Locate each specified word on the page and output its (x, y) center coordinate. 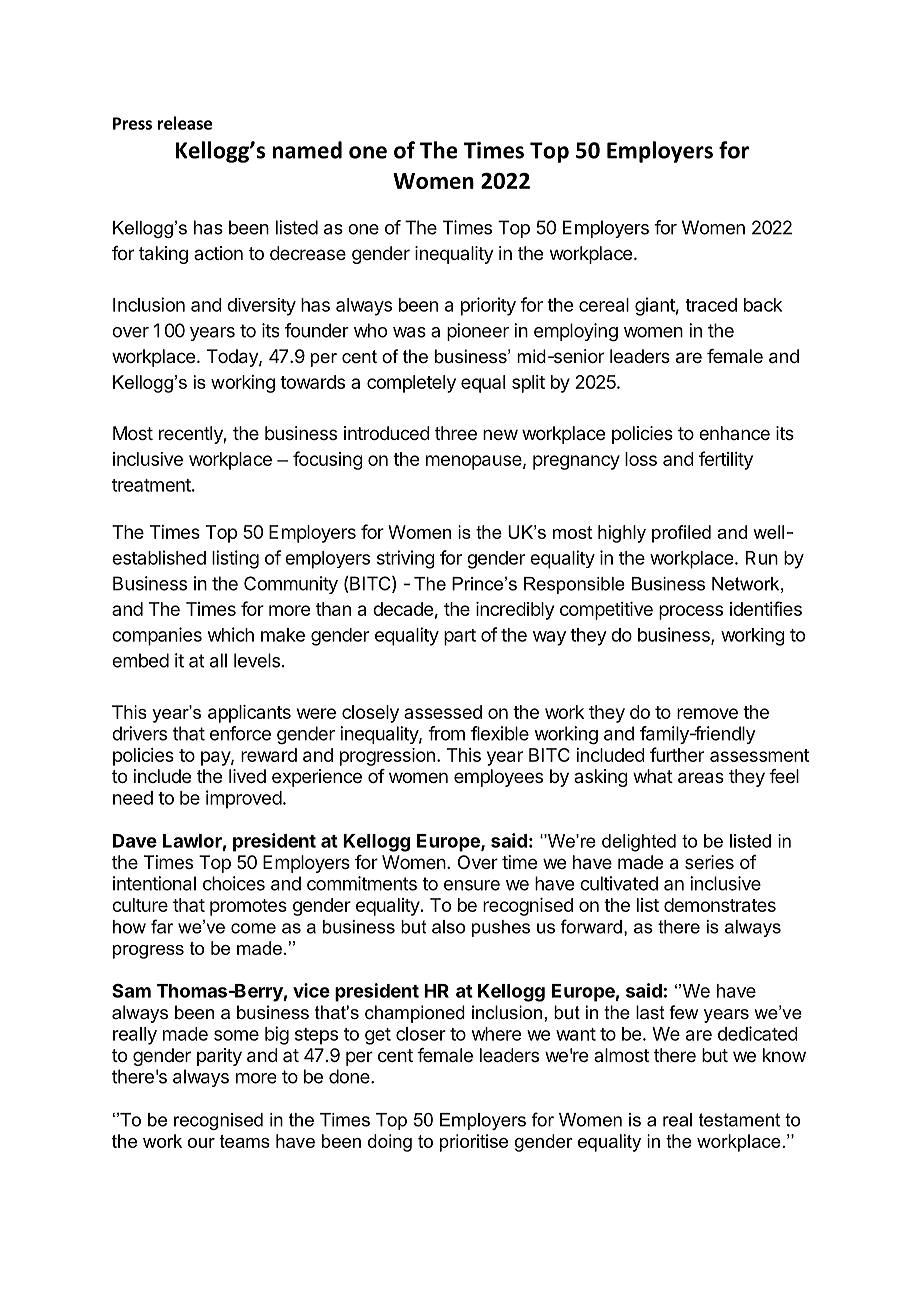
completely (411, 384)
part (460, 637)
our (201, 1143)
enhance (734, 433)
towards (312, 382)
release (185, 123)
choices (234, 883)
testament (739, 1120)
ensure (472, 885)
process (691, 612)
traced (711, 305)
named (307, 150)
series (709, 862)
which (231, 634)
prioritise (474, 1143)
